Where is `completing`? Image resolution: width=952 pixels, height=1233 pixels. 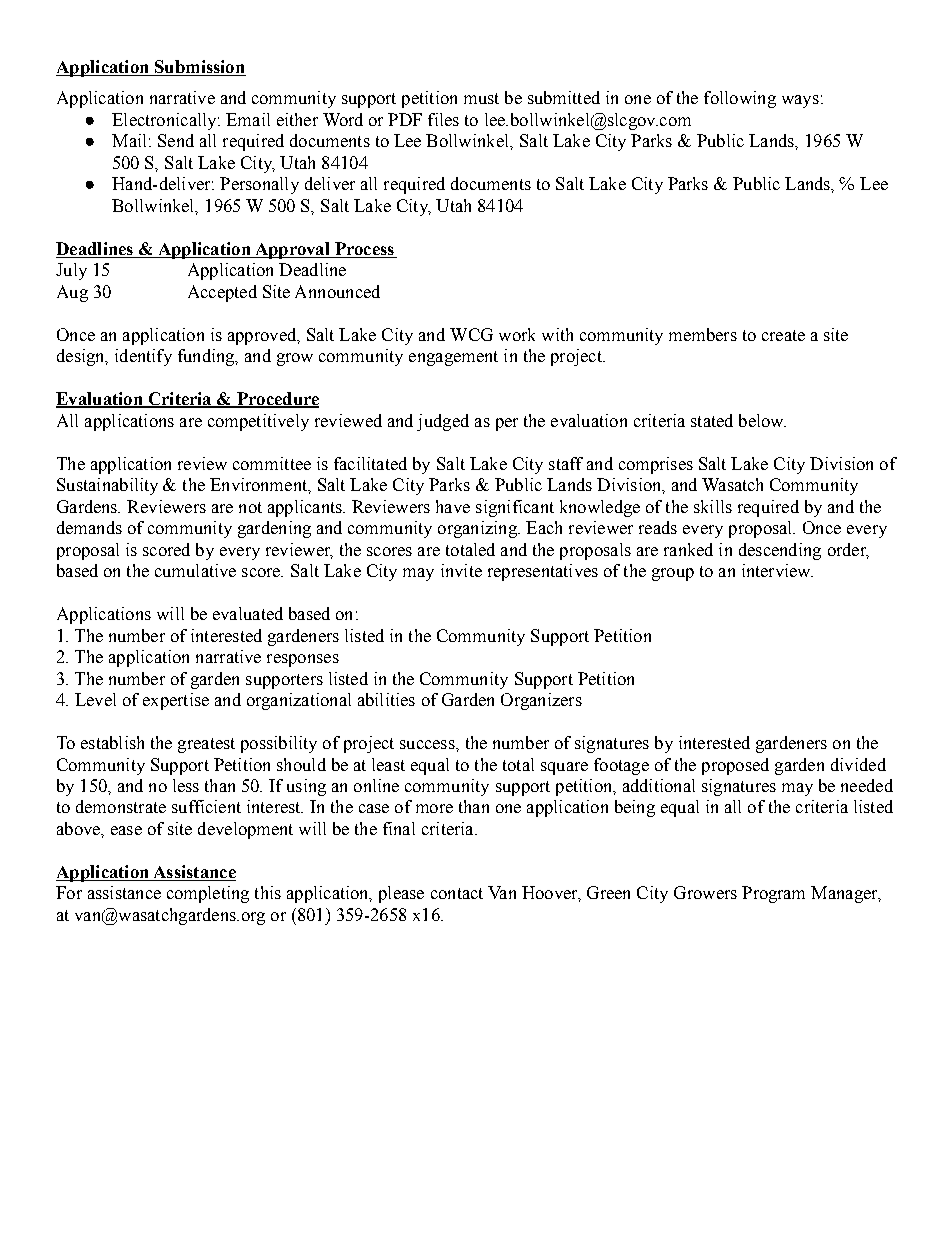 completing is located at coordinates (208, 894).
